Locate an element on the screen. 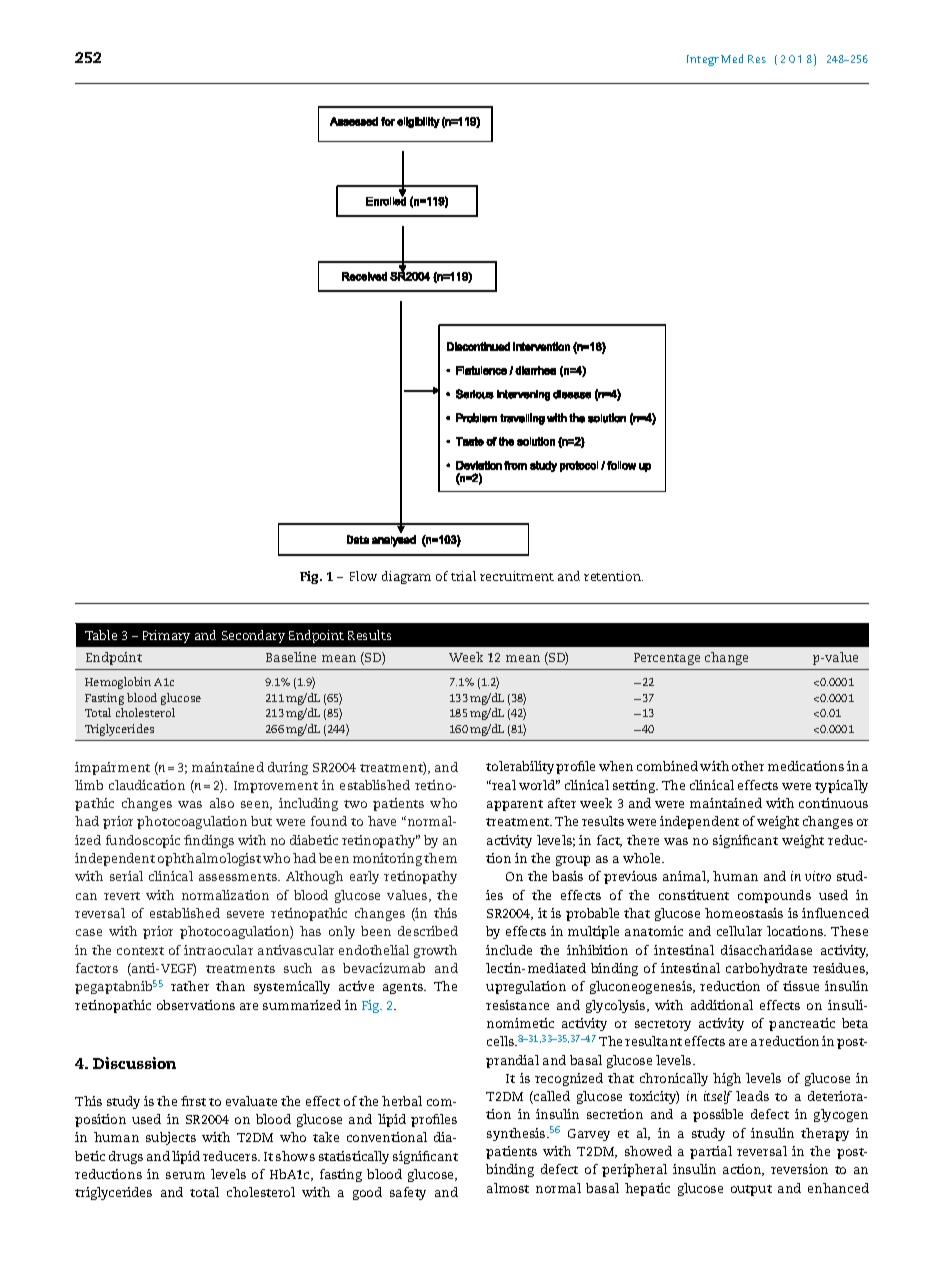 Image resolution: width=952 pixels, height=1270 pixels. Percentage is located at coordinates (667, 659).
